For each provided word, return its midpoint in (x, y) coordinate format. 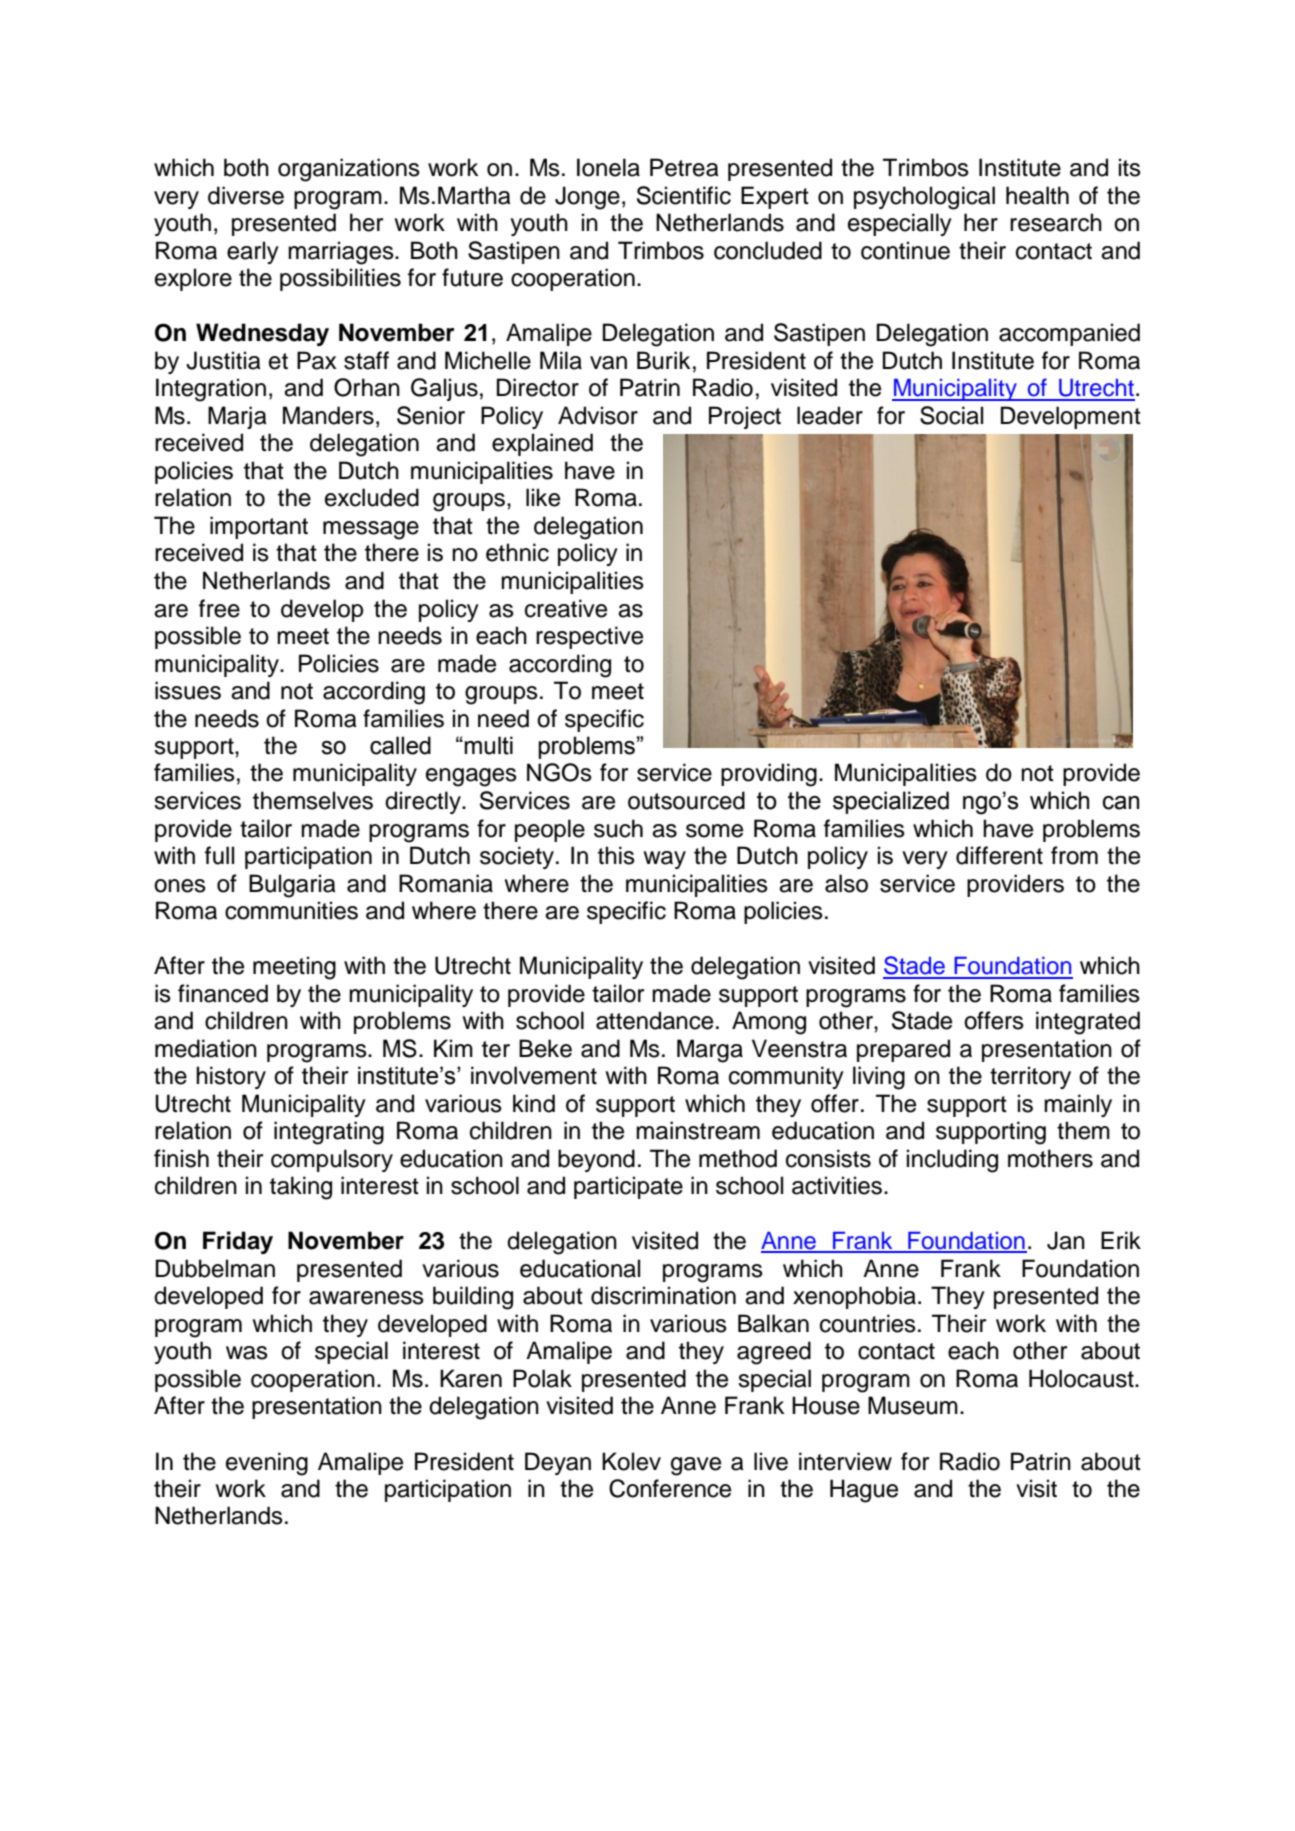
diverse (246, 195)
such (618, 828)
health (1037, 195)
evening (267, 1464)
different (999, 855)
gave (696, 1466)
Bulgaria (292, 886)
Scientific (684, 195)
